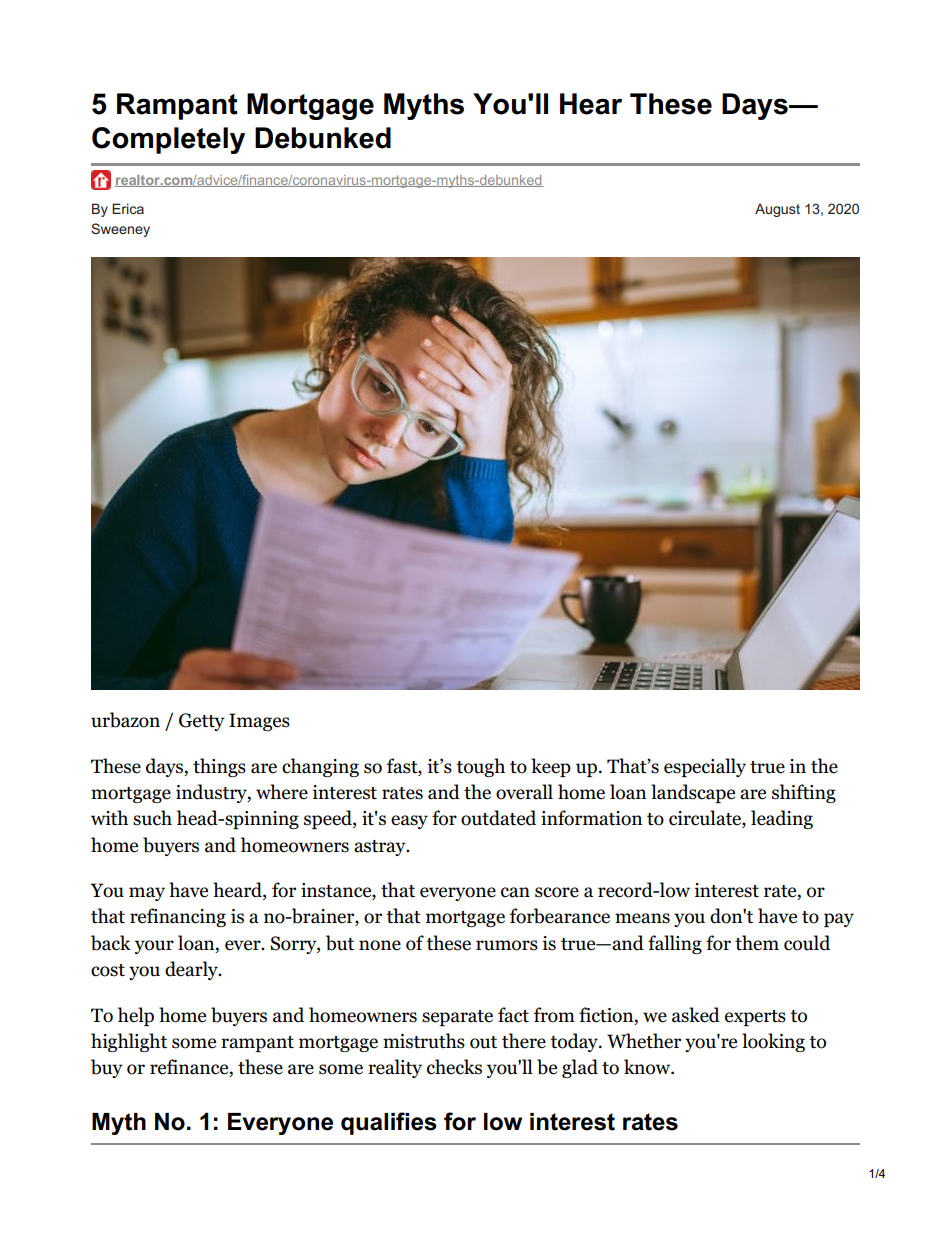 This screenshot has height=1233, width=952. What do you see at coordinates (259, 722) in the screenshot?
I see `Images` at bounding box center [259, 722].
